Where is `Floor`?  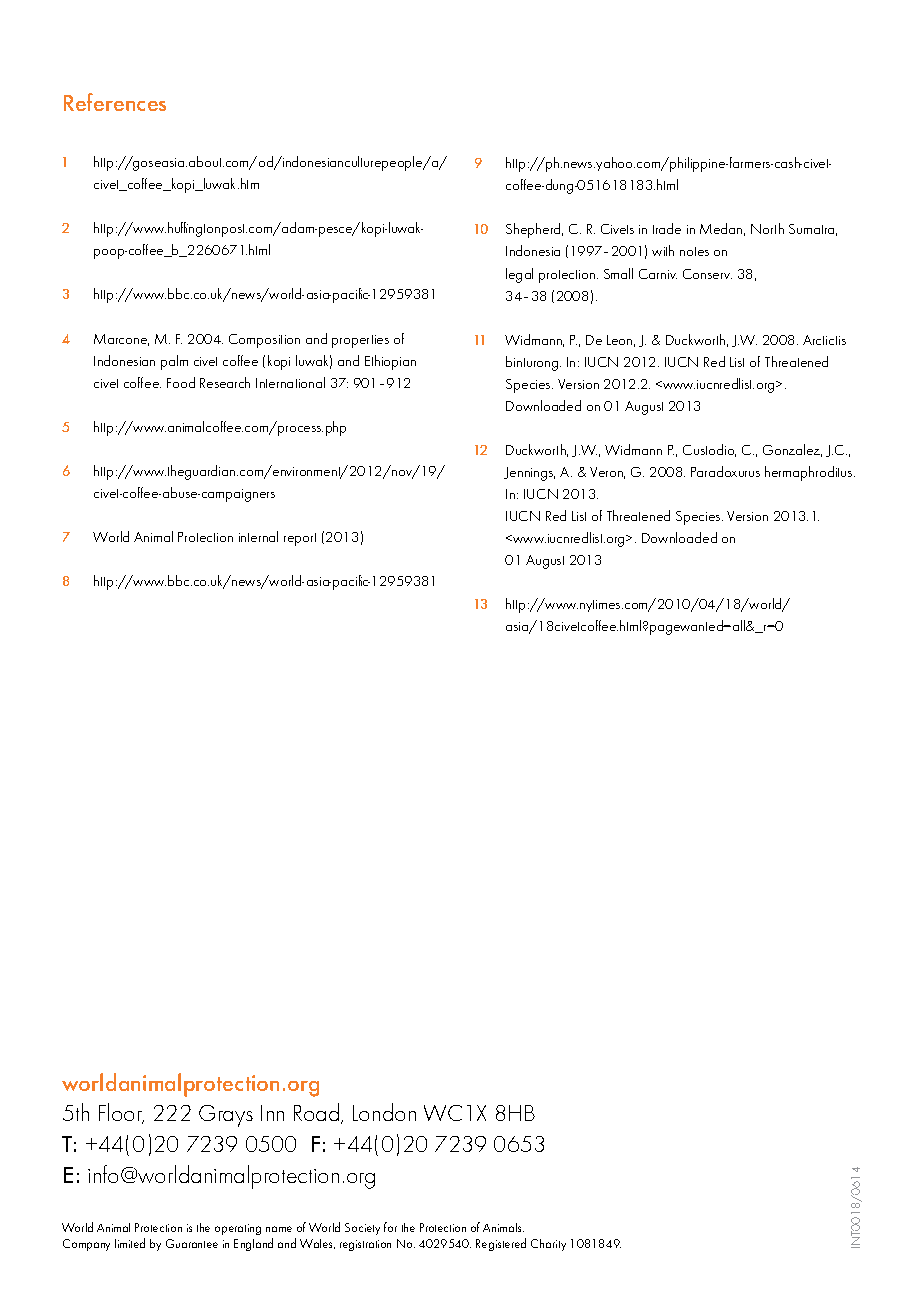
Floor is located at coordinates (121, 1113).
